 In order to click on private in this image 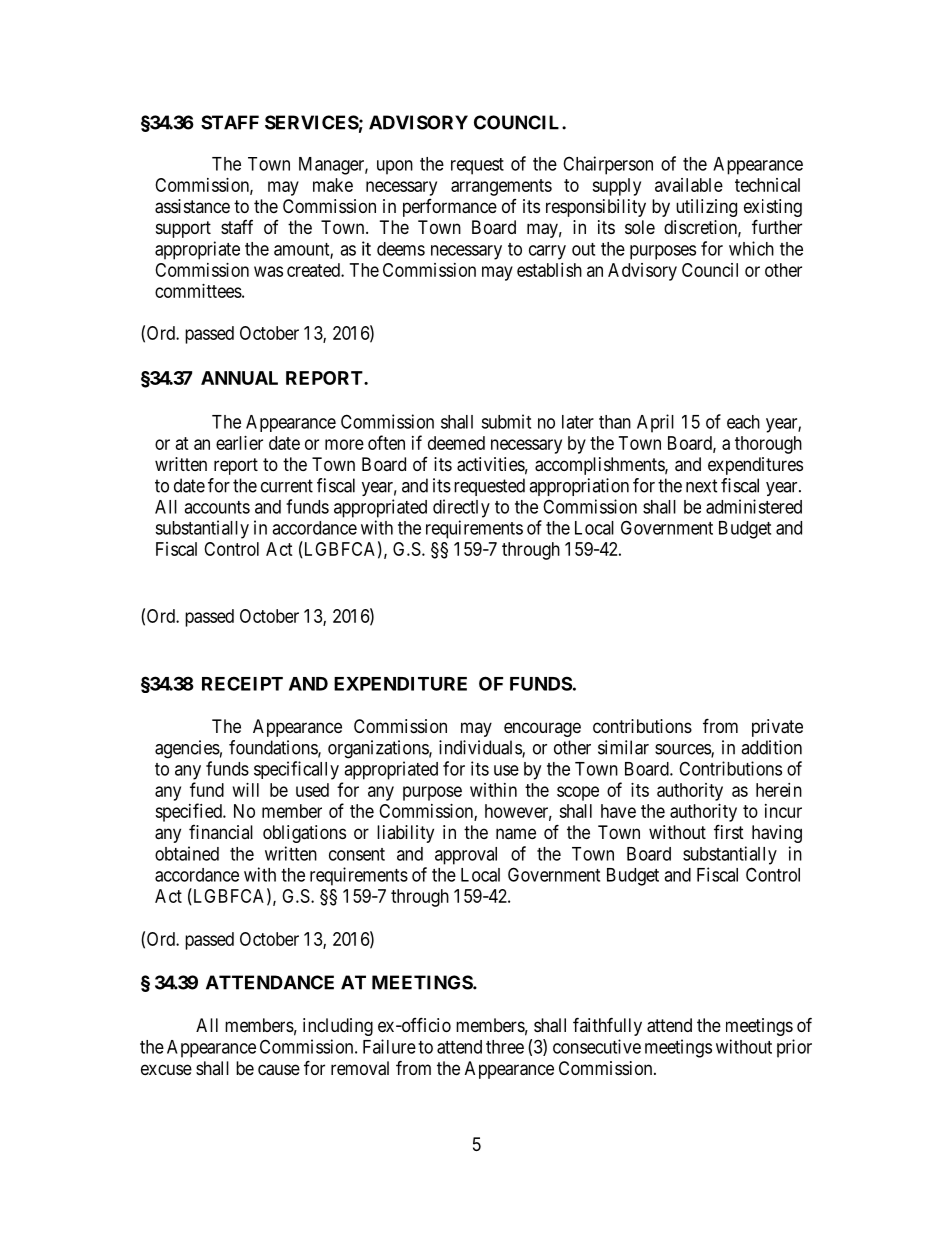, I will do `click(777, 728)`.
